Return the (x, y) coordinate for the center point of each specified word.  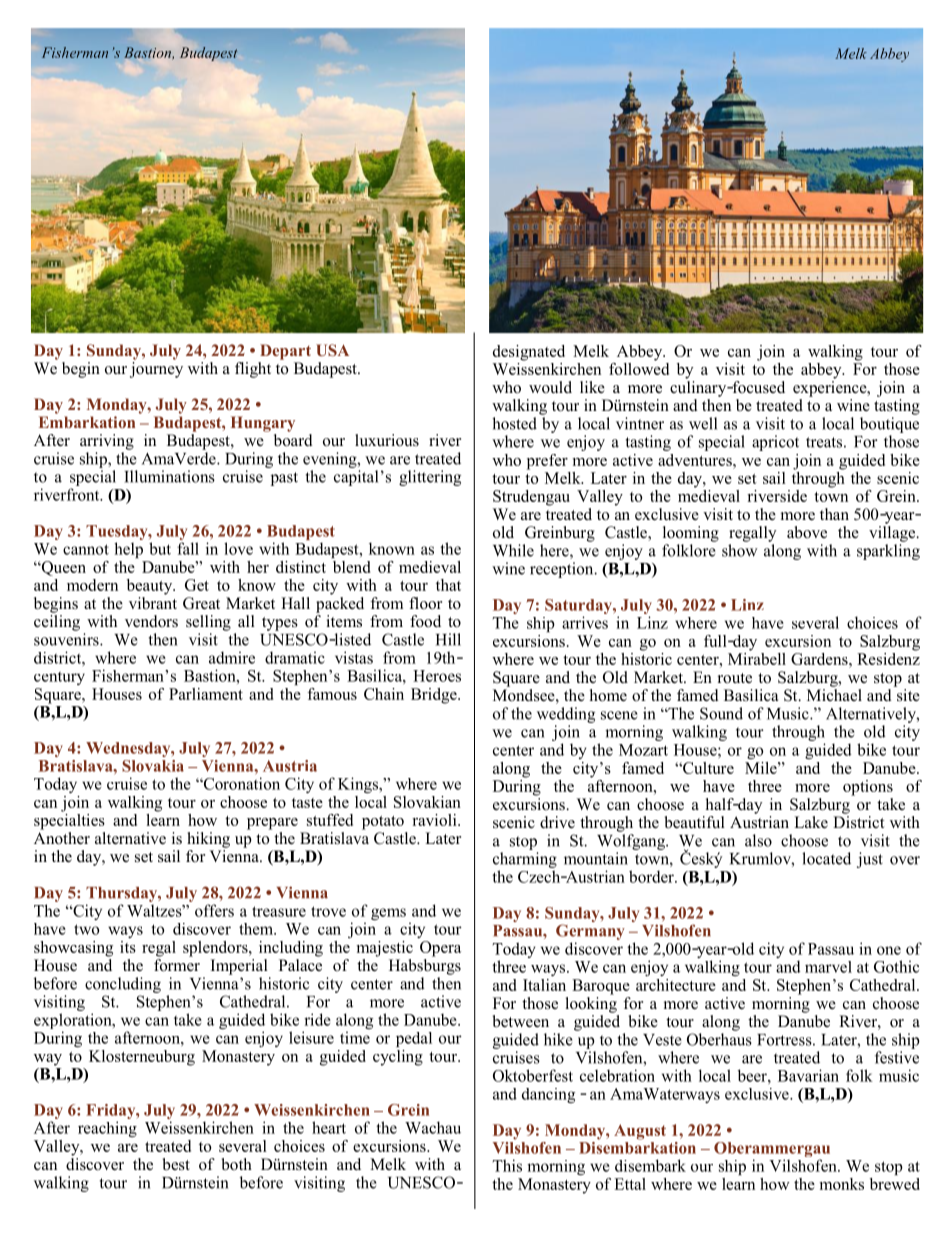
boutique (889, 425)
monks (841, 1184)
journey (156, 368)
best (176, 1164)
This (507, 1165)
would (550, 387)
